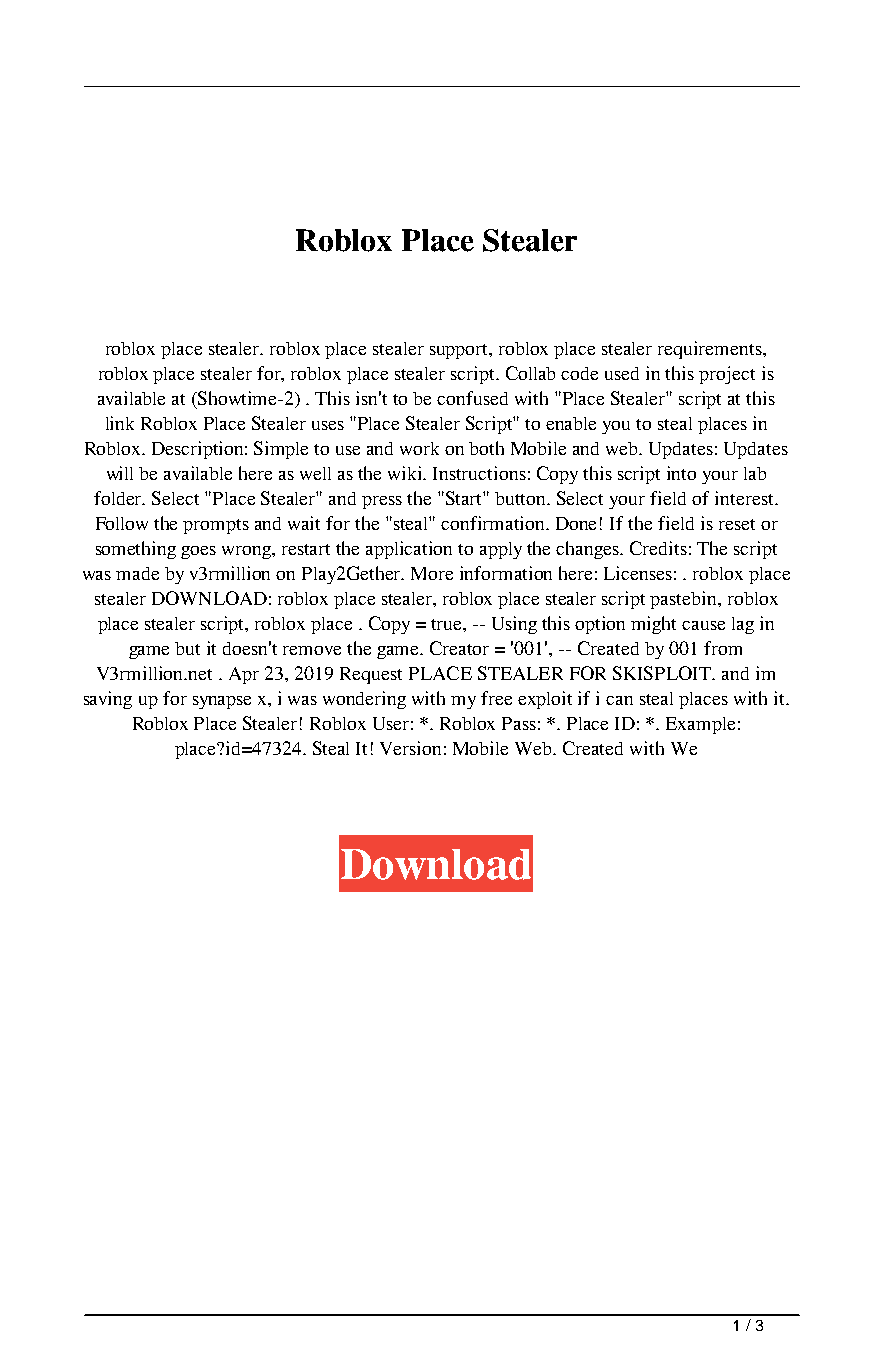 The width and height of the screenshot is (884, 1372). I want to click on requirements, so click(711, 350).
